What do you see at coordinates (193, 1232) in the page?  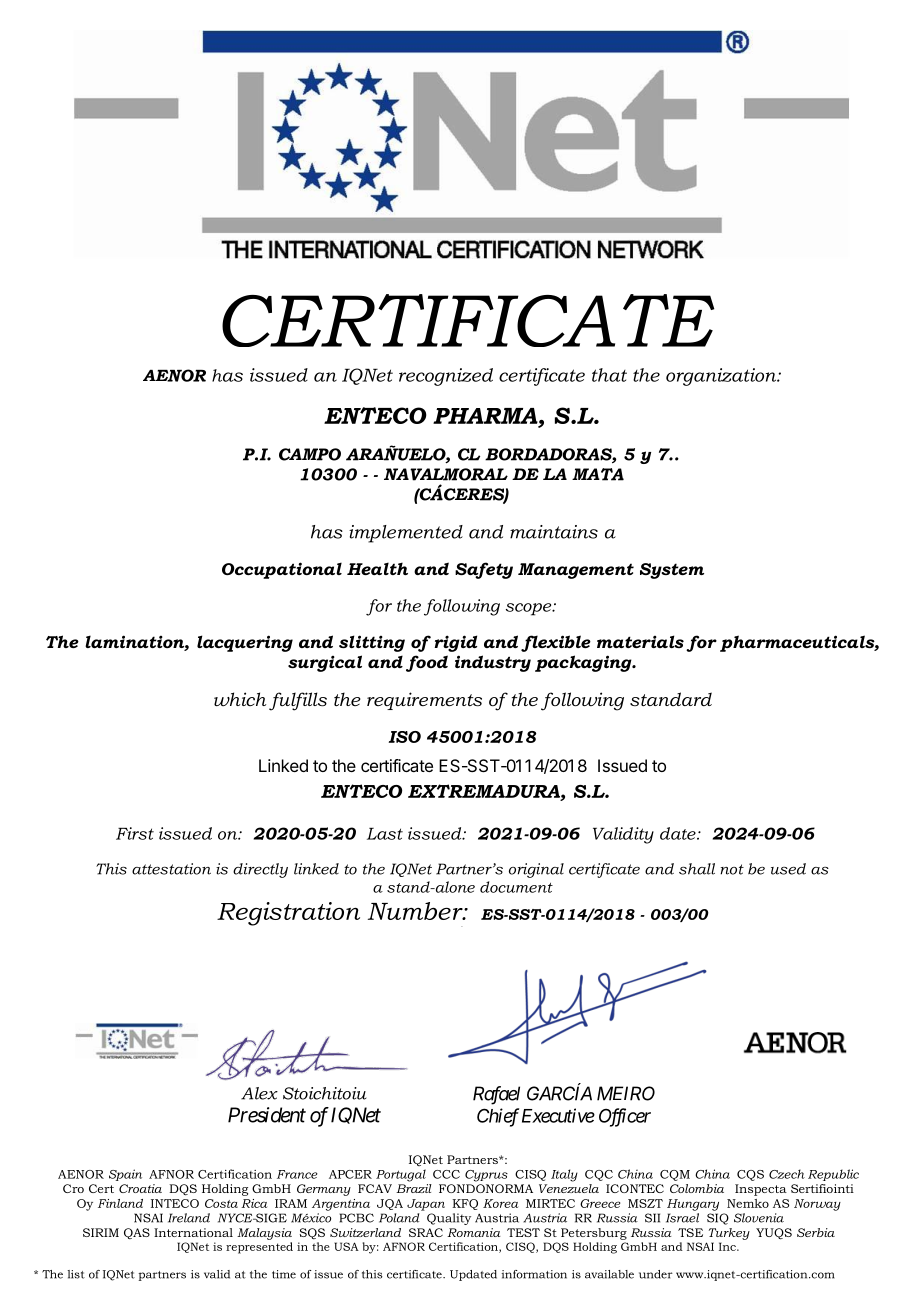 I see `International` at bounding box center [193, 1232].
